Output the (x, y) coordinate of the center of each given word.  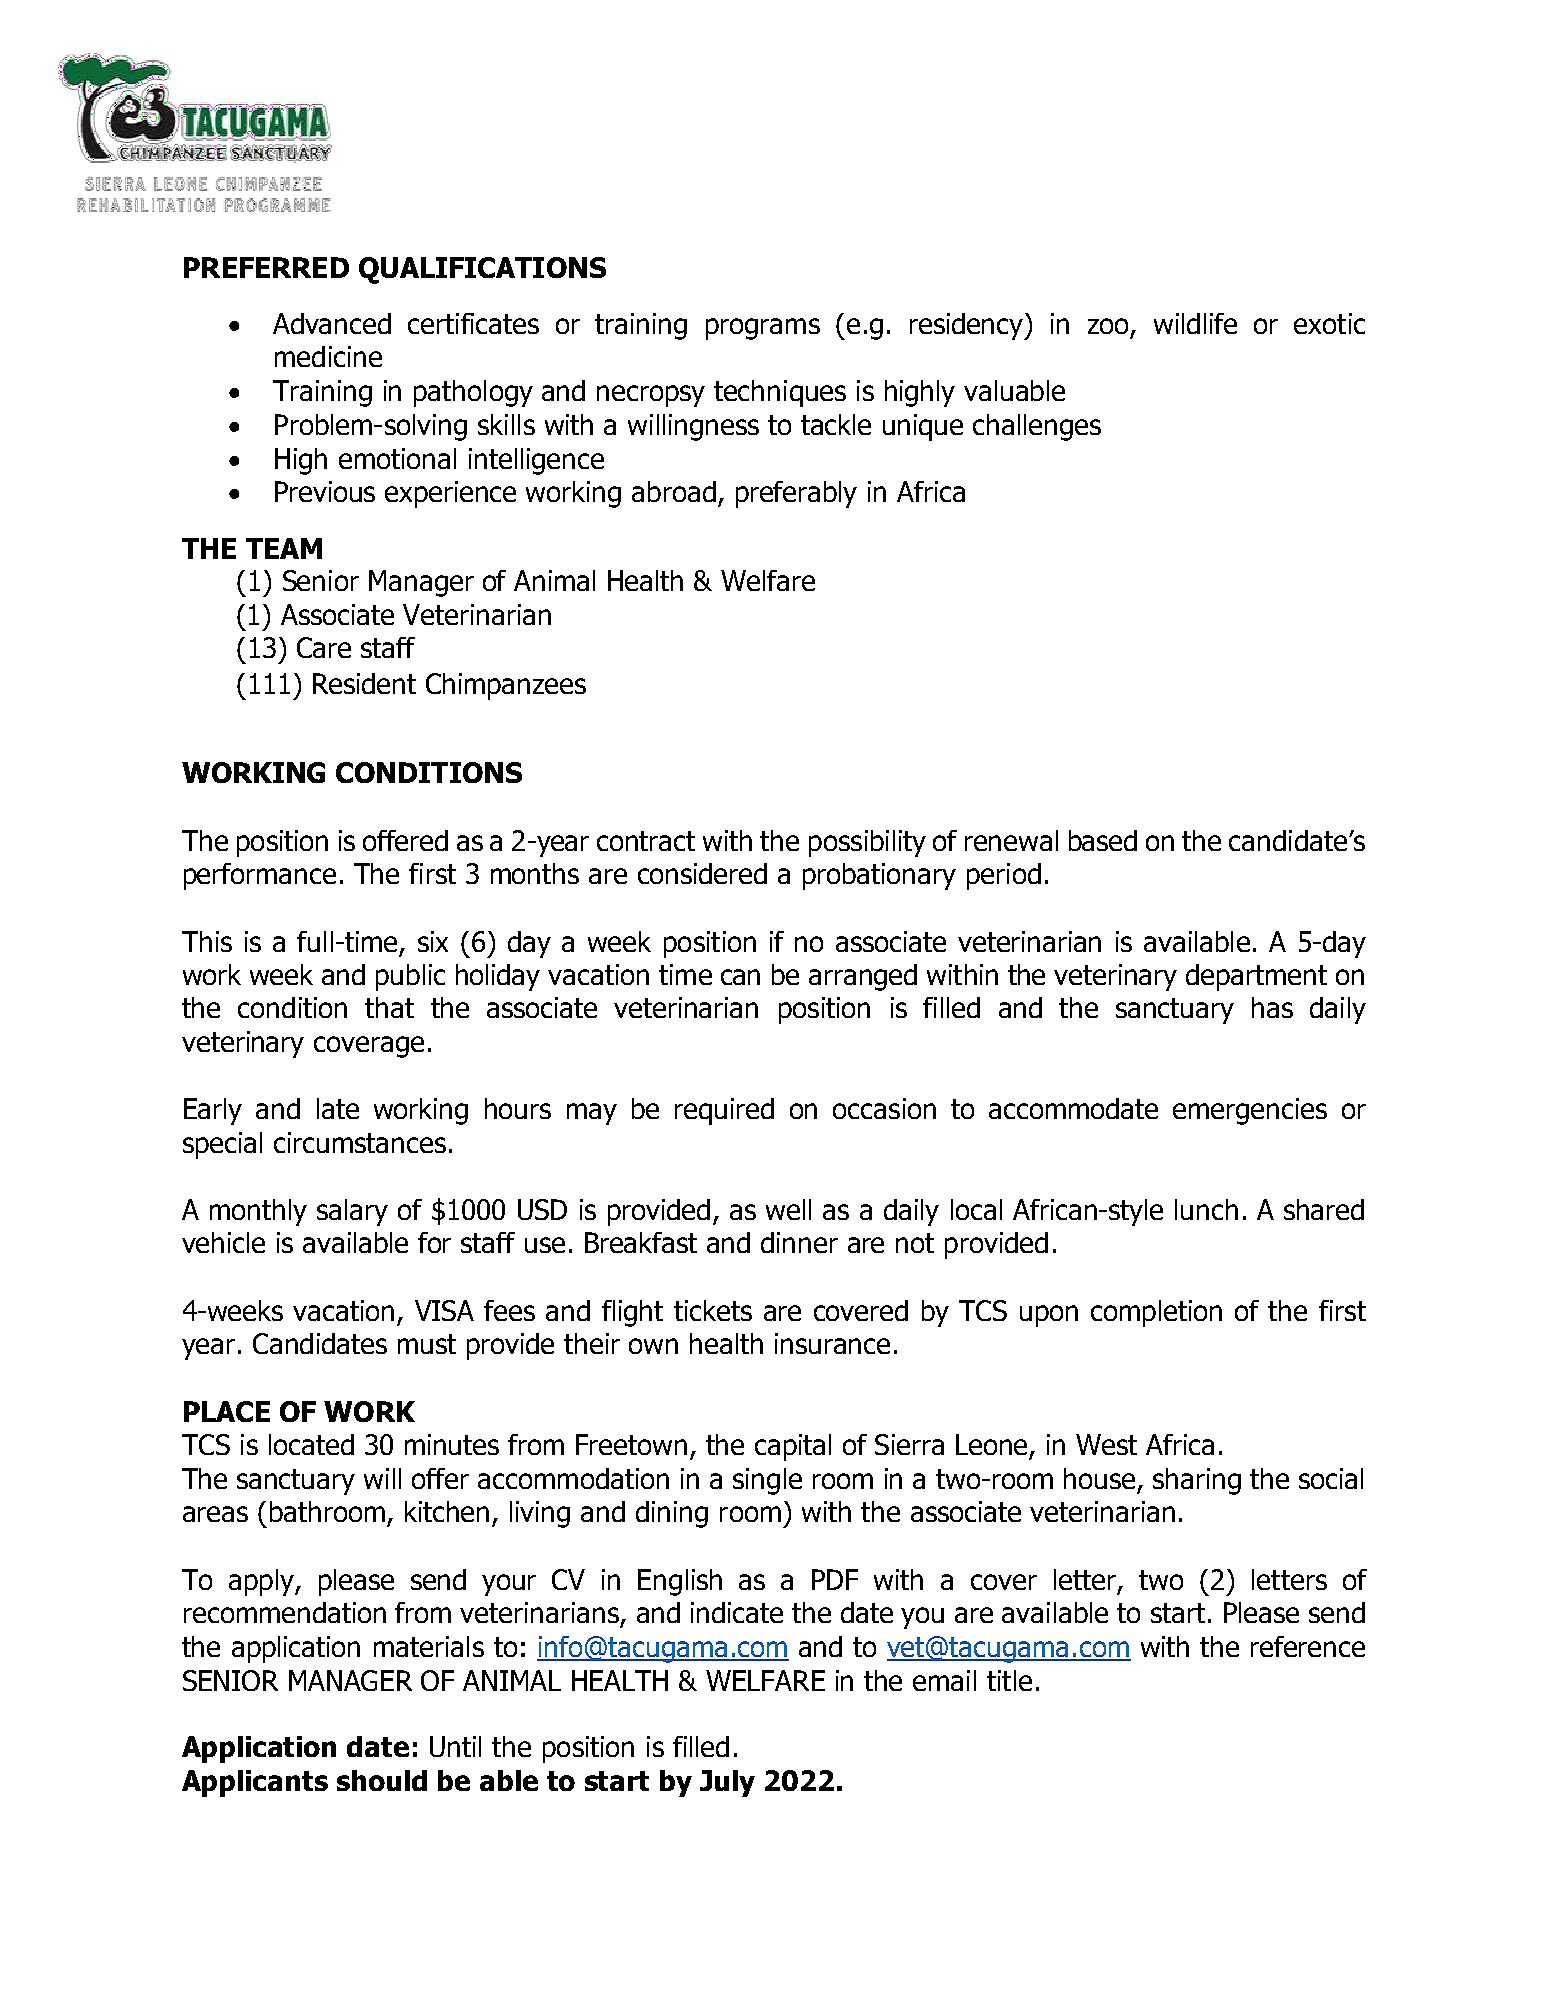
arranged (863, 977)
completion (1156, 1313)
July (727, 1783)
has (1272, 1007)
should (382, 1780)
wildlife (1195, 323)
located (311, 1444)
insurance (832, 1343)
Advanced (332, 323)
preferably (796, 494)
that (389, 1007)
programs (763, 329)
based (1103, 840)
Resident (364, 683)
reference (1308, 1646)
